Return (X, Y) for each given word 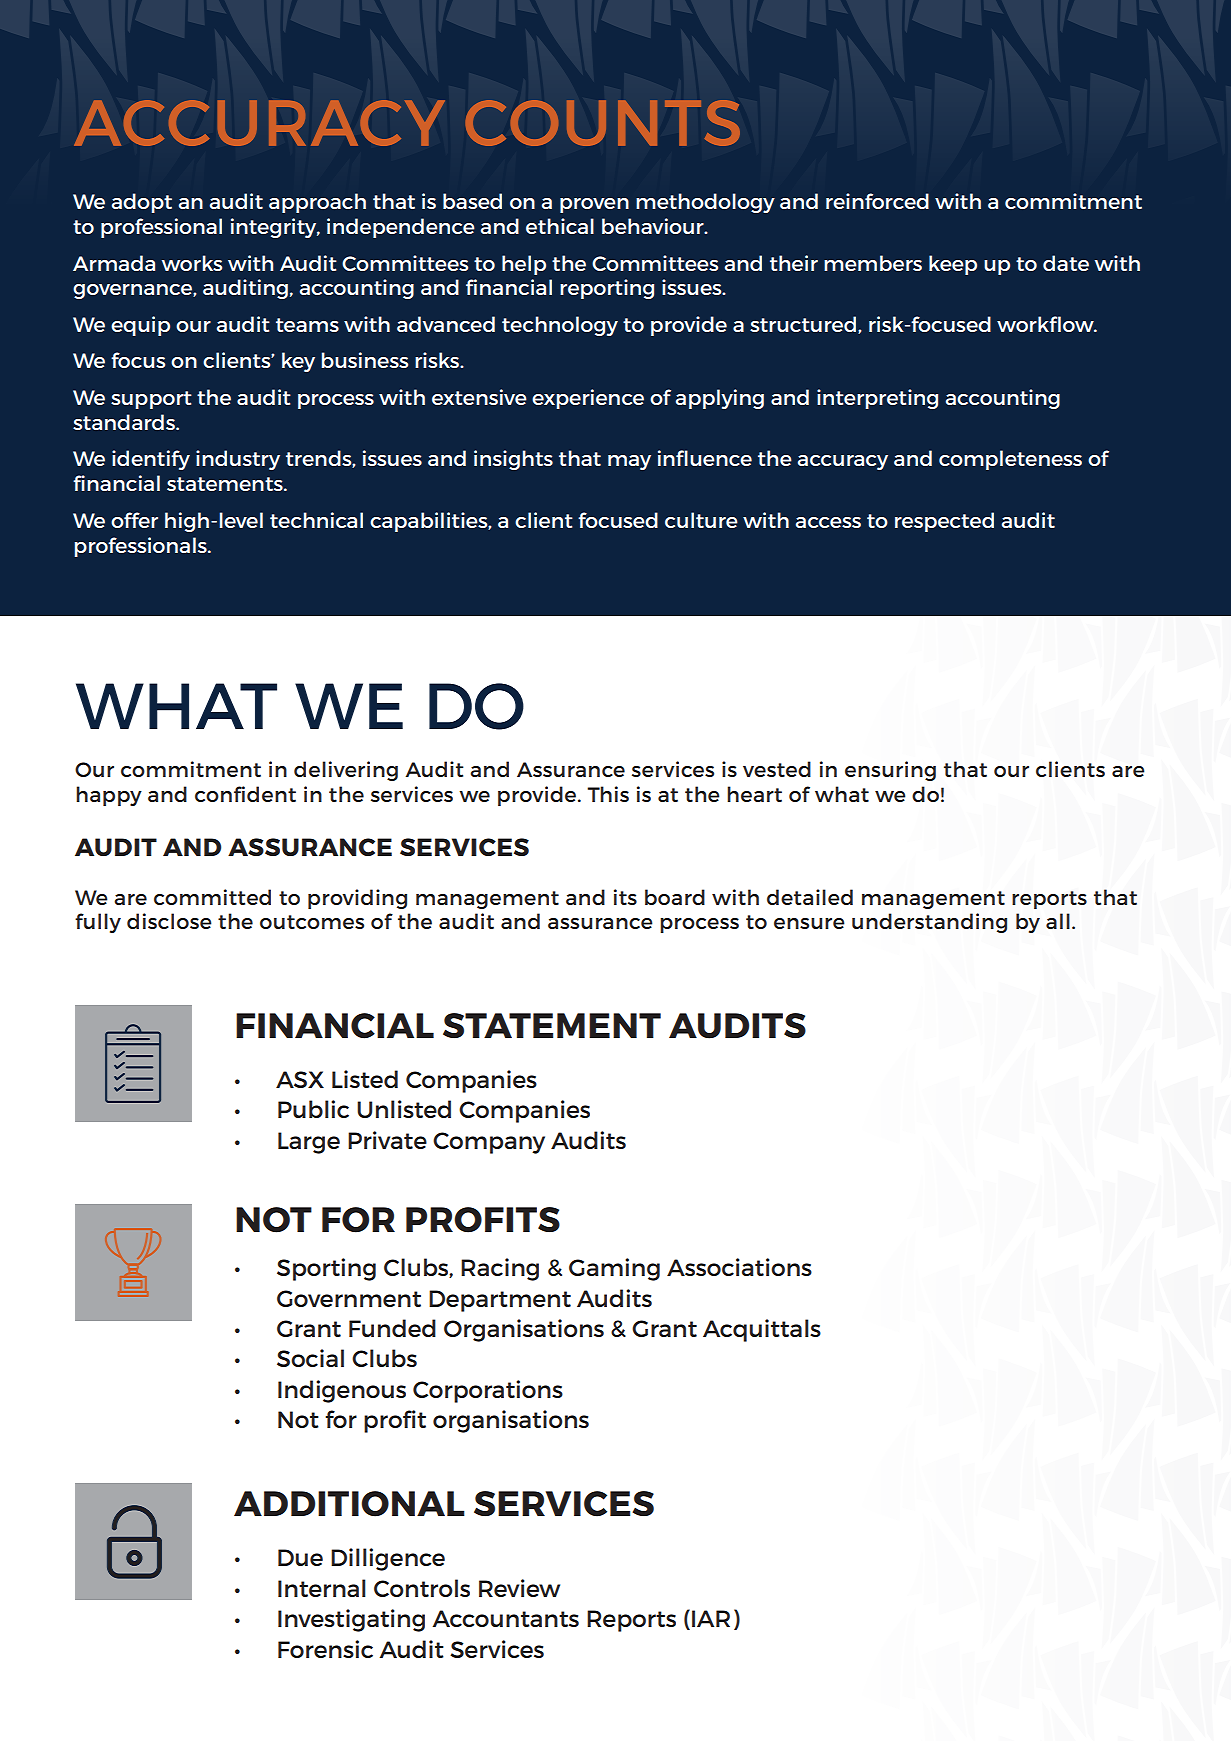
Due (300, 1557)
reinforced (877, 201)
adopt (142, 203)
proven (594, 205)
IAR (711, 1618)
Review (519, 1588)
